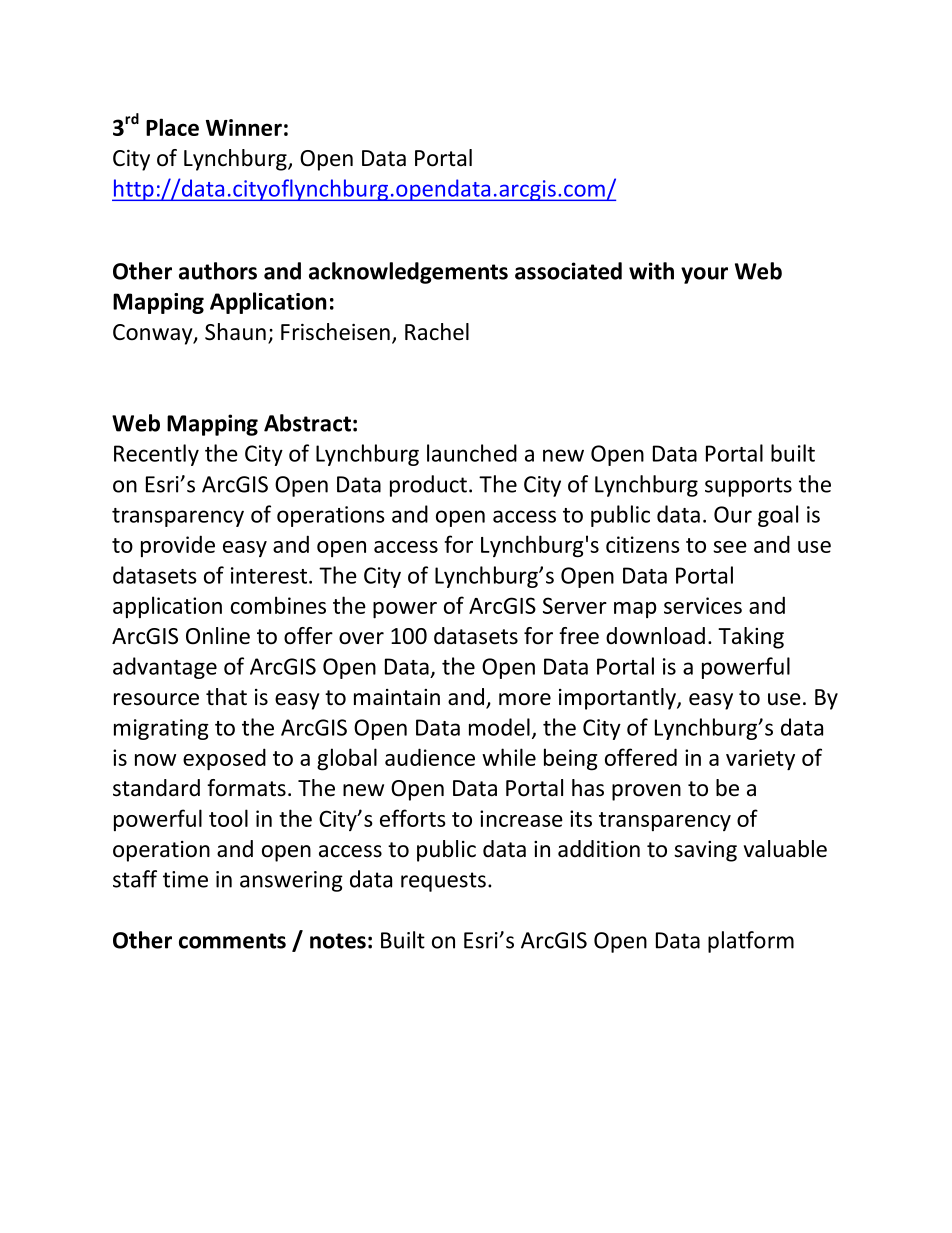 The width and height of the page is (952, 1233). I want to click on acknowledgements, so click(408, 273).
